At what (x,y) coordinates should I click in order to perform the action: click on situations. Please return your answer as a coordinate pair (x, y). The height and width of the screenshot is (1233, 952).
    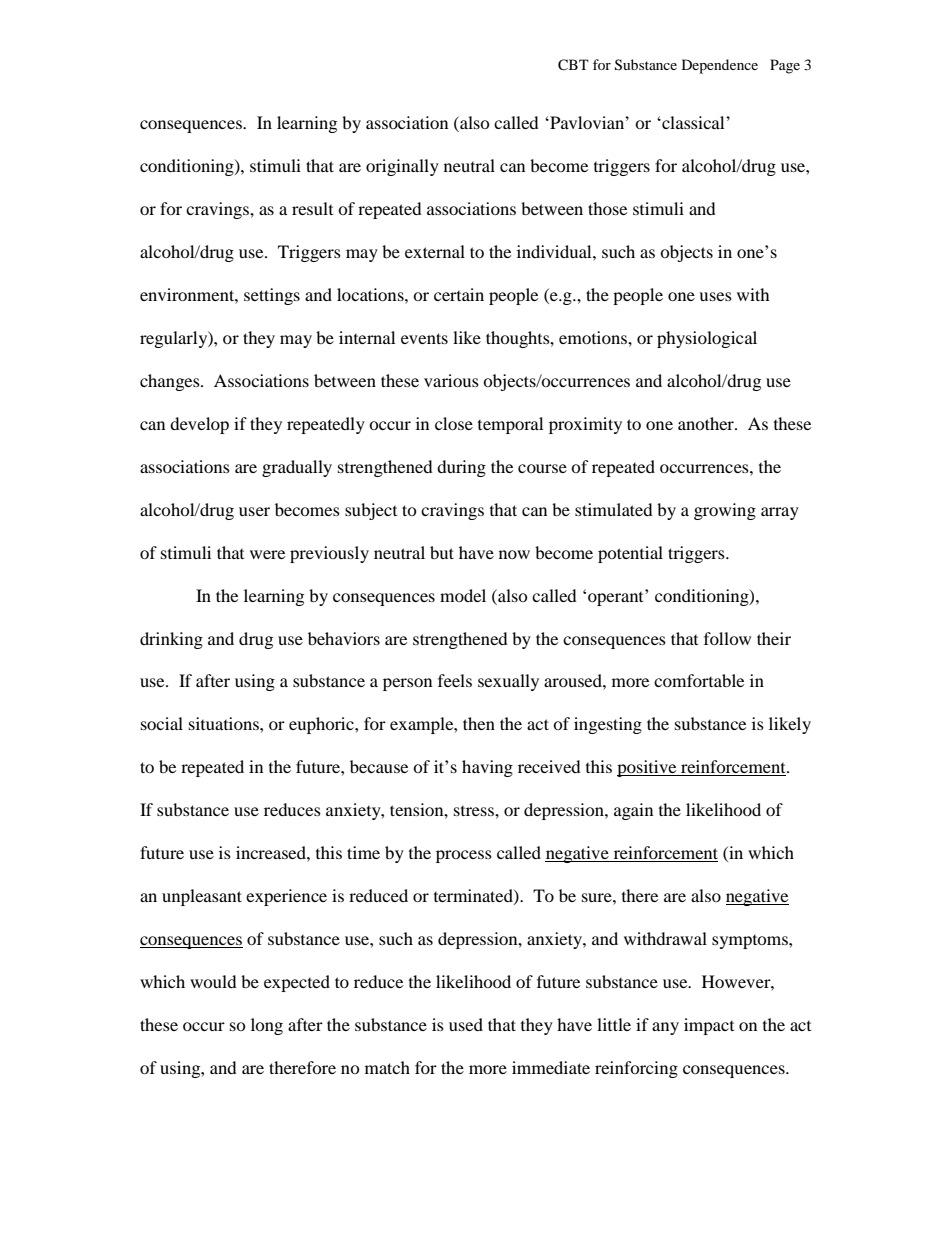
    Looking at the image, I should click on (225, 723).
